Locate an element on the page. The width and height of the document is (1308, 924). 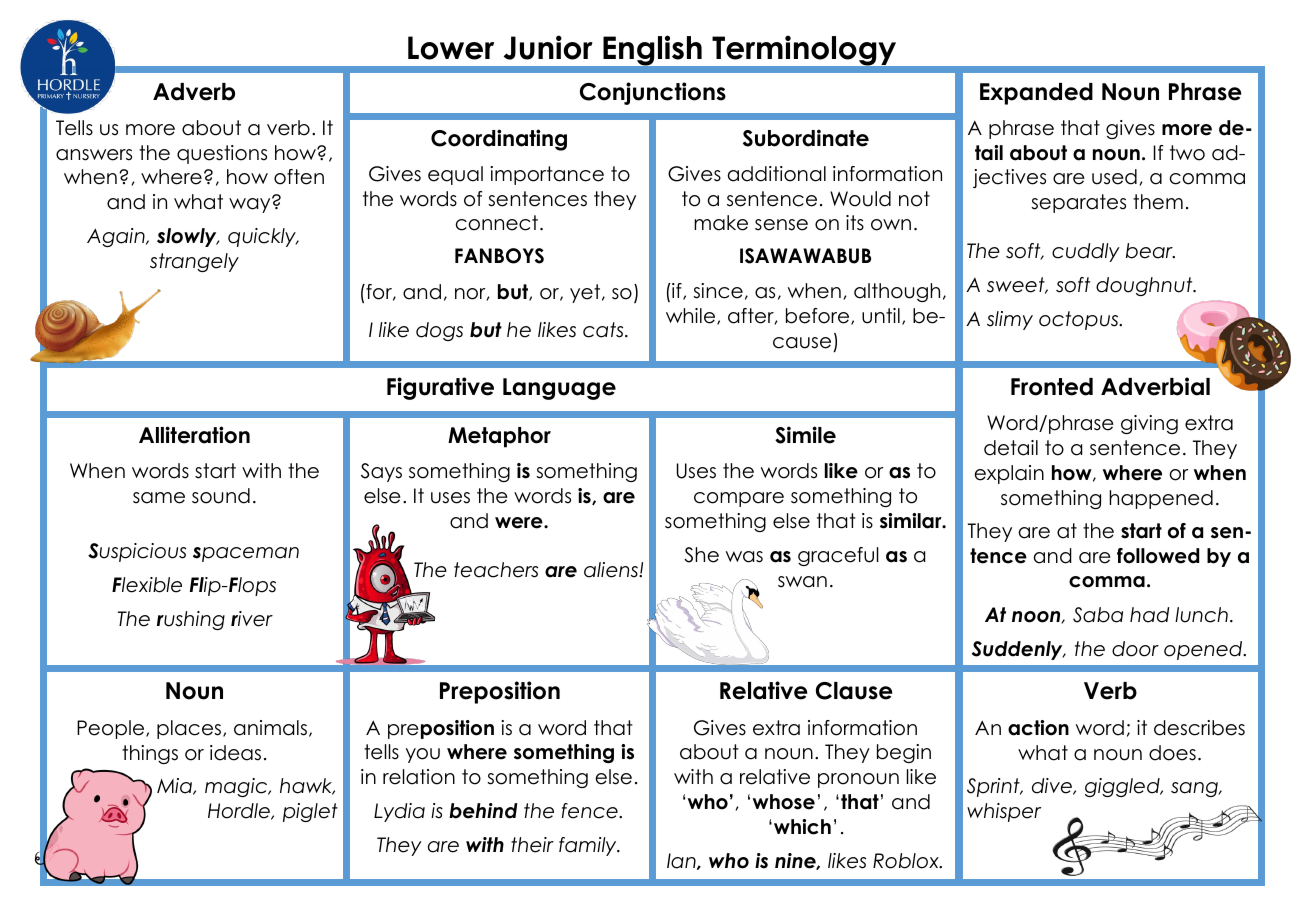
compare is located at coordinates (739, 499).
